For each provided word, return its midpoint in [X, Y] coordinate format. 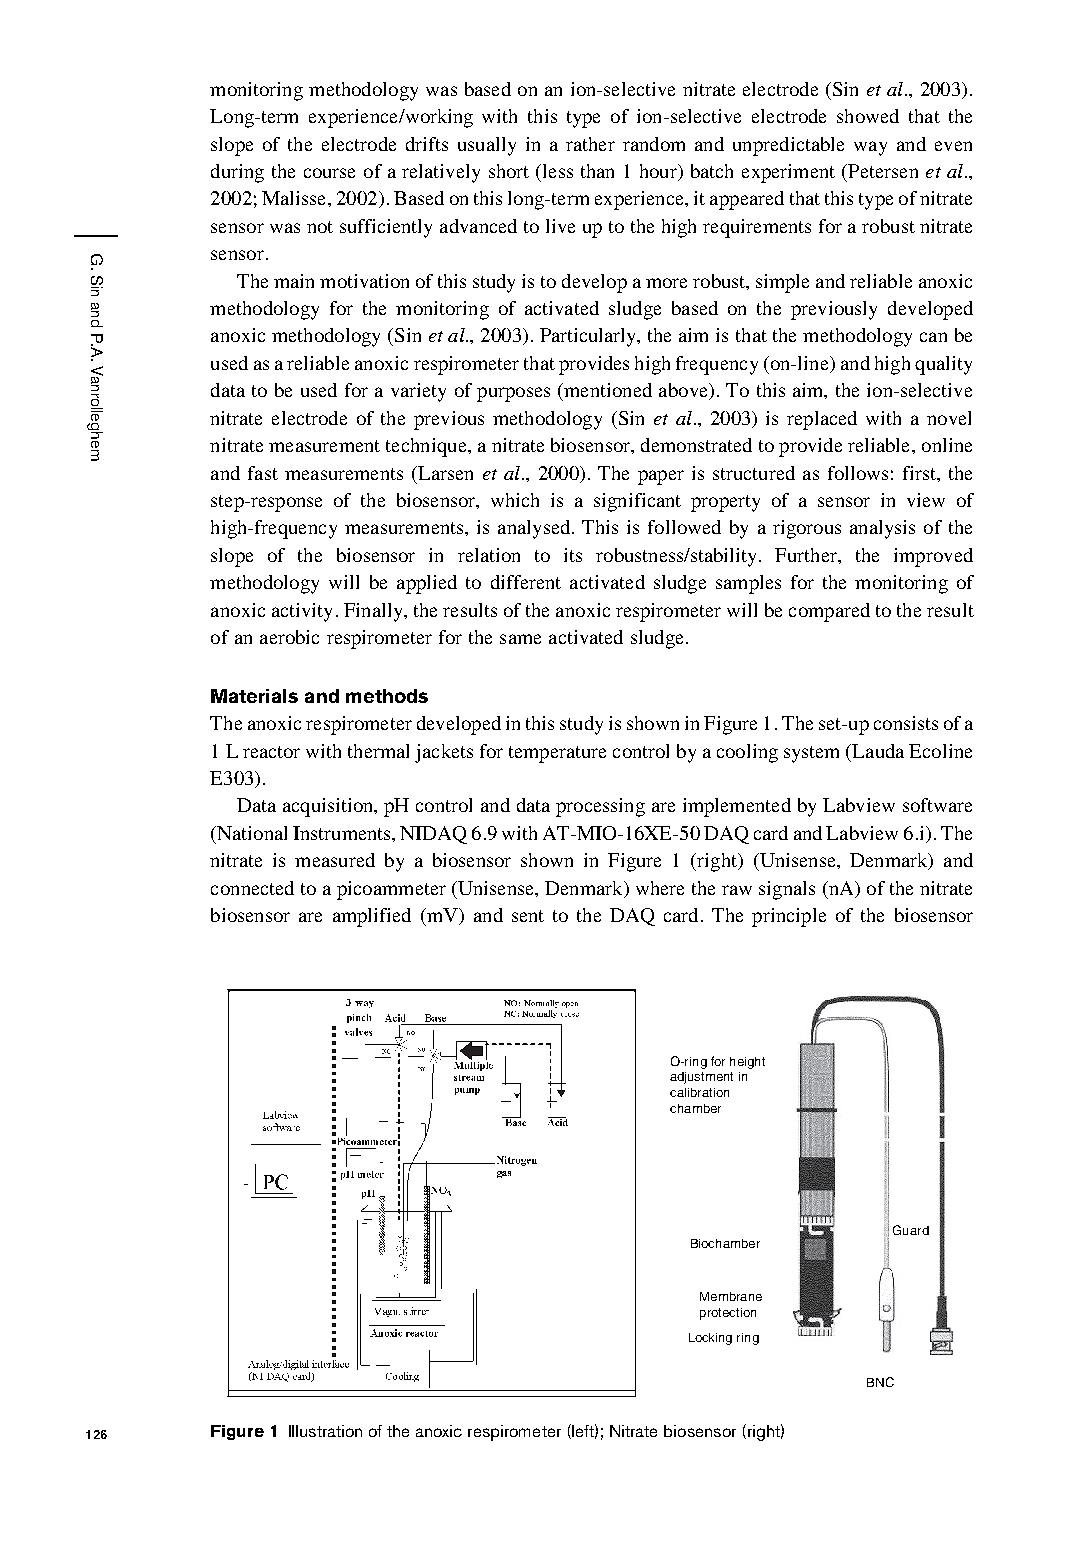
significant [637, 502]
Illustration [325, 1431]
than [597, 171]
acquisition [329, 807]
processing [600, 807]
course [329, 173]
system [811, 754]
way [870, 148]
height [747, 1063]
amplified [372, 917]
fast [263, 473]
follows [858, 473]
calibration [699, 1092]
